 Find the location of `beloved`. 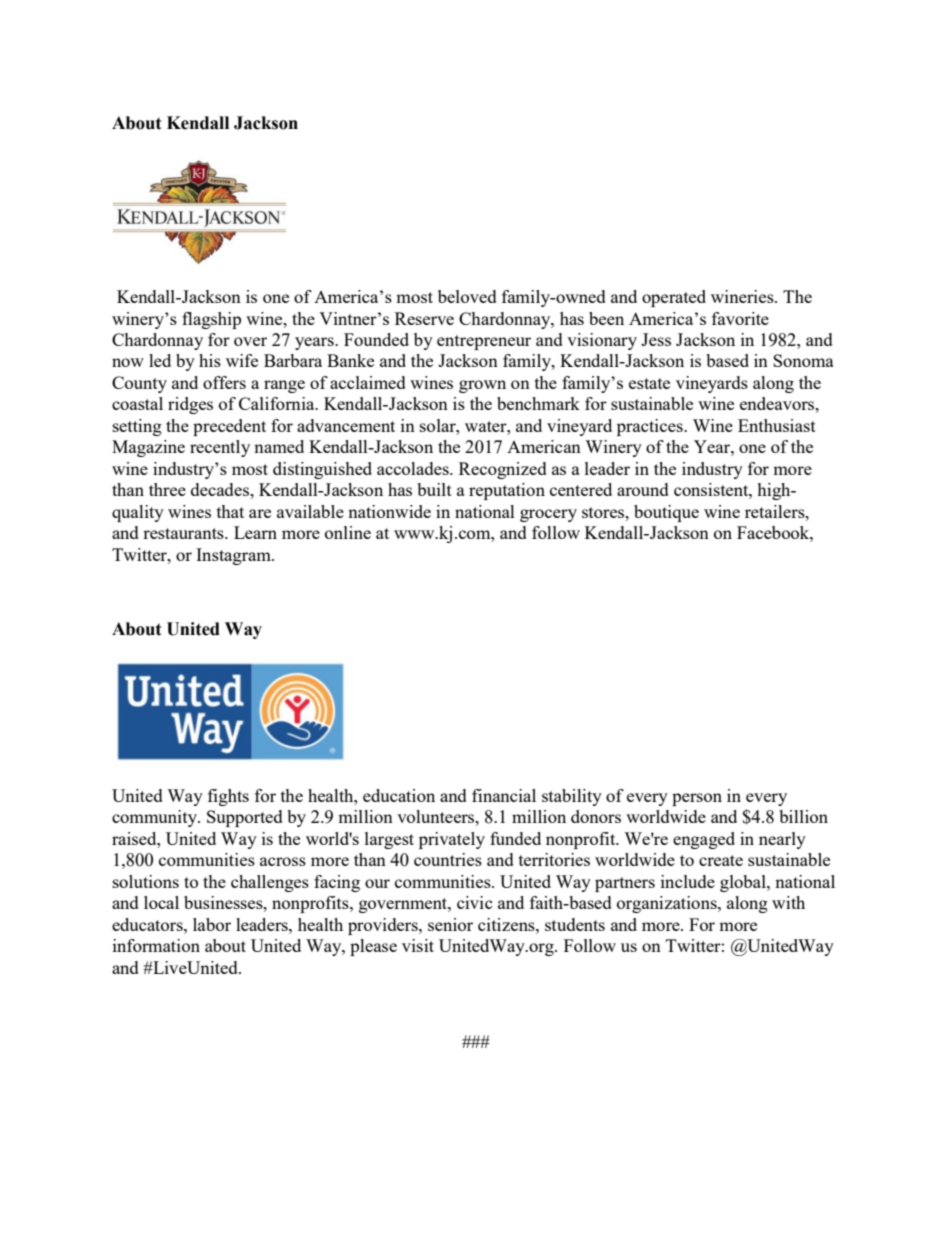

beloved is located at coordinates (467, 296).
